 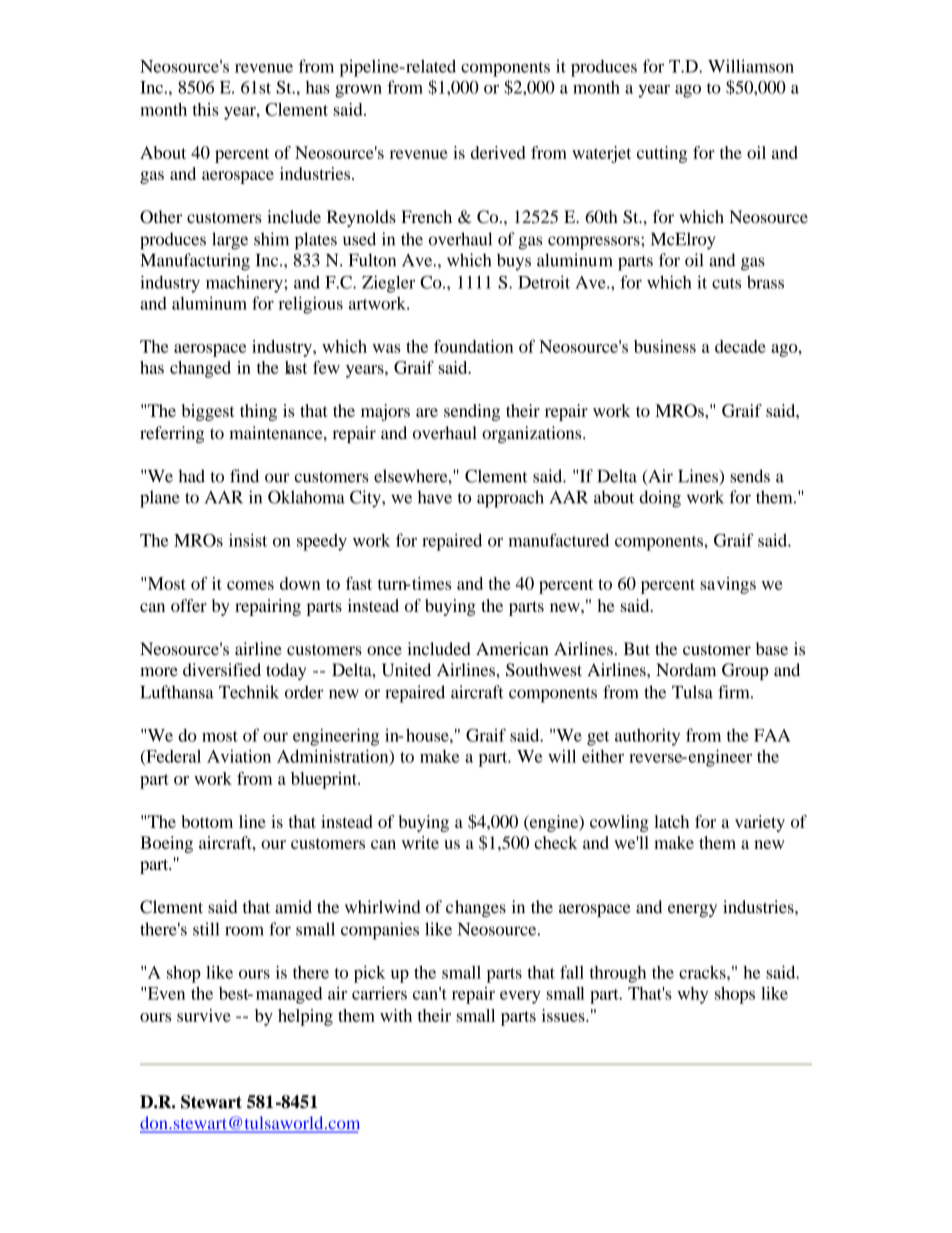 I want to click on cutting, so click(x=662, y=154).
